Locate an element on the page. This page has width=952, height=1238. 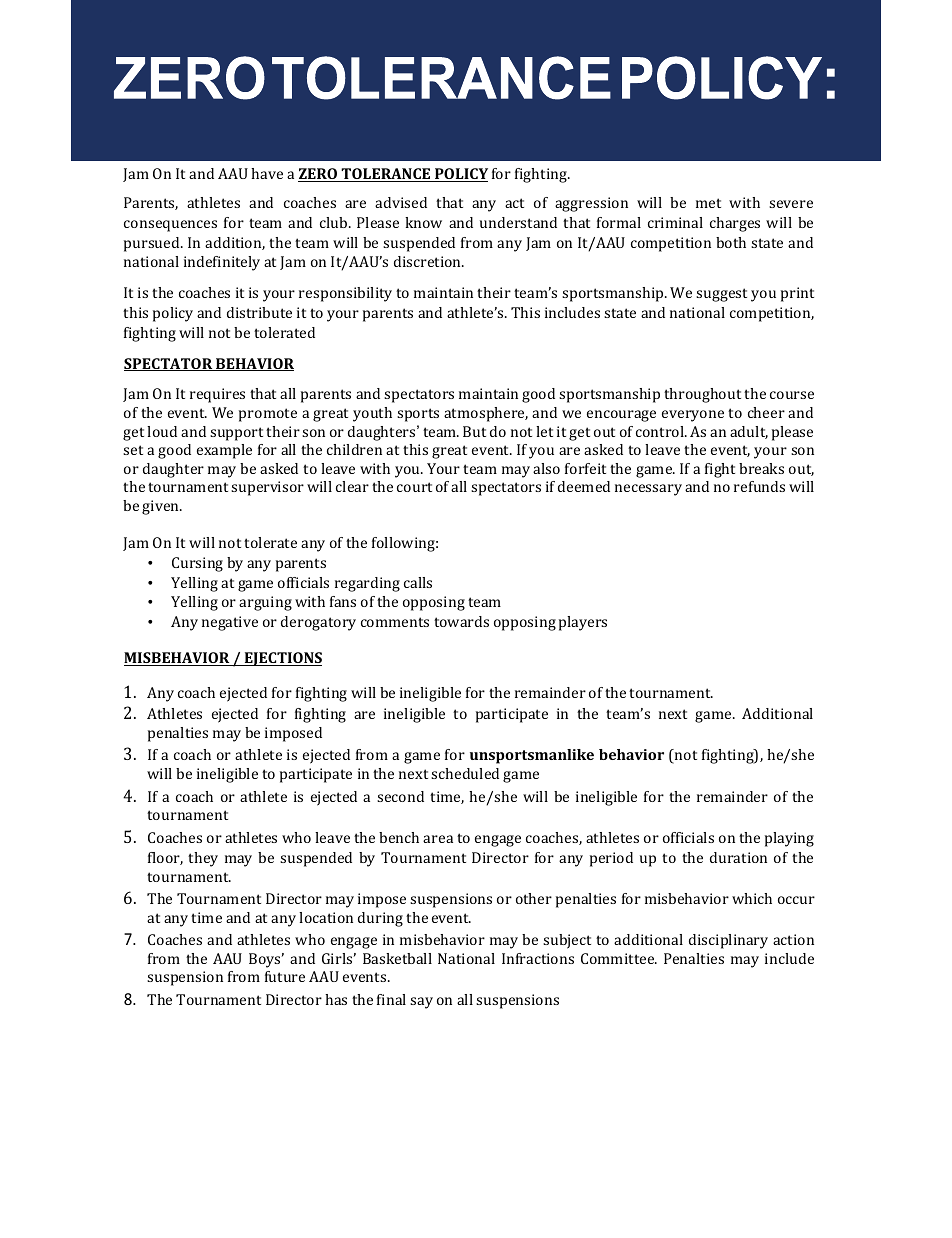
requires is located at coordinates (217, 395).
